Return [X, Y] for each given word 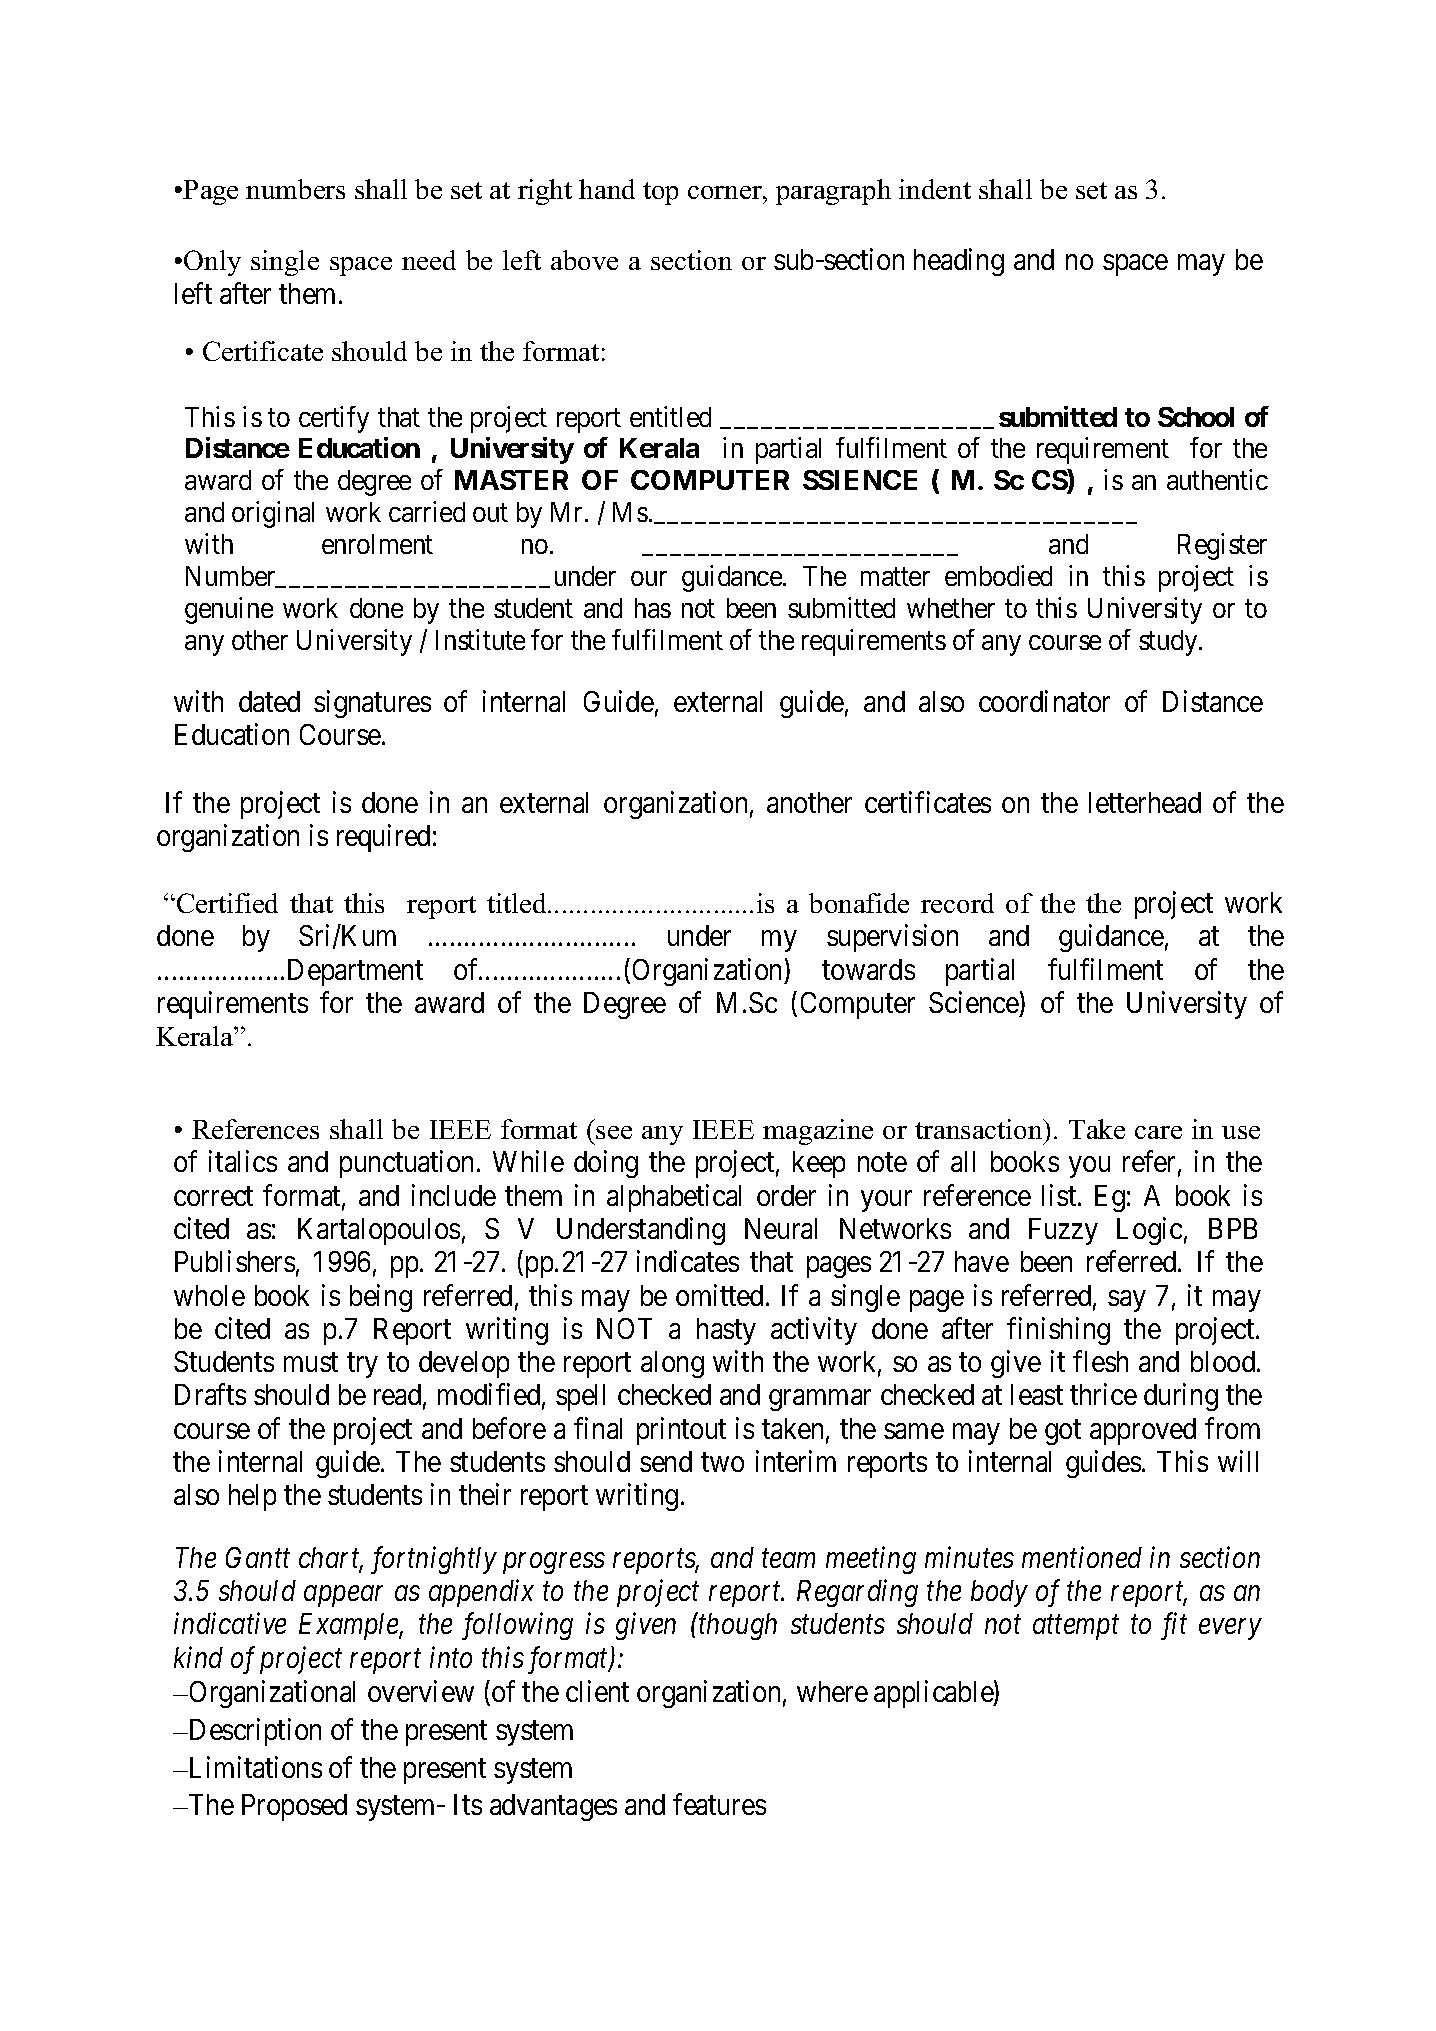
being [381, 1298]
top [660, 193]
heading [959, 262]
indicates [688, 1261]
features [719, 1804]
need [429, 260]
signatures [372, 704]
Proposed [294, 1807]
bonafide [859, 903]
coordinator [1044, 701]
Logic [1149, 1231]
